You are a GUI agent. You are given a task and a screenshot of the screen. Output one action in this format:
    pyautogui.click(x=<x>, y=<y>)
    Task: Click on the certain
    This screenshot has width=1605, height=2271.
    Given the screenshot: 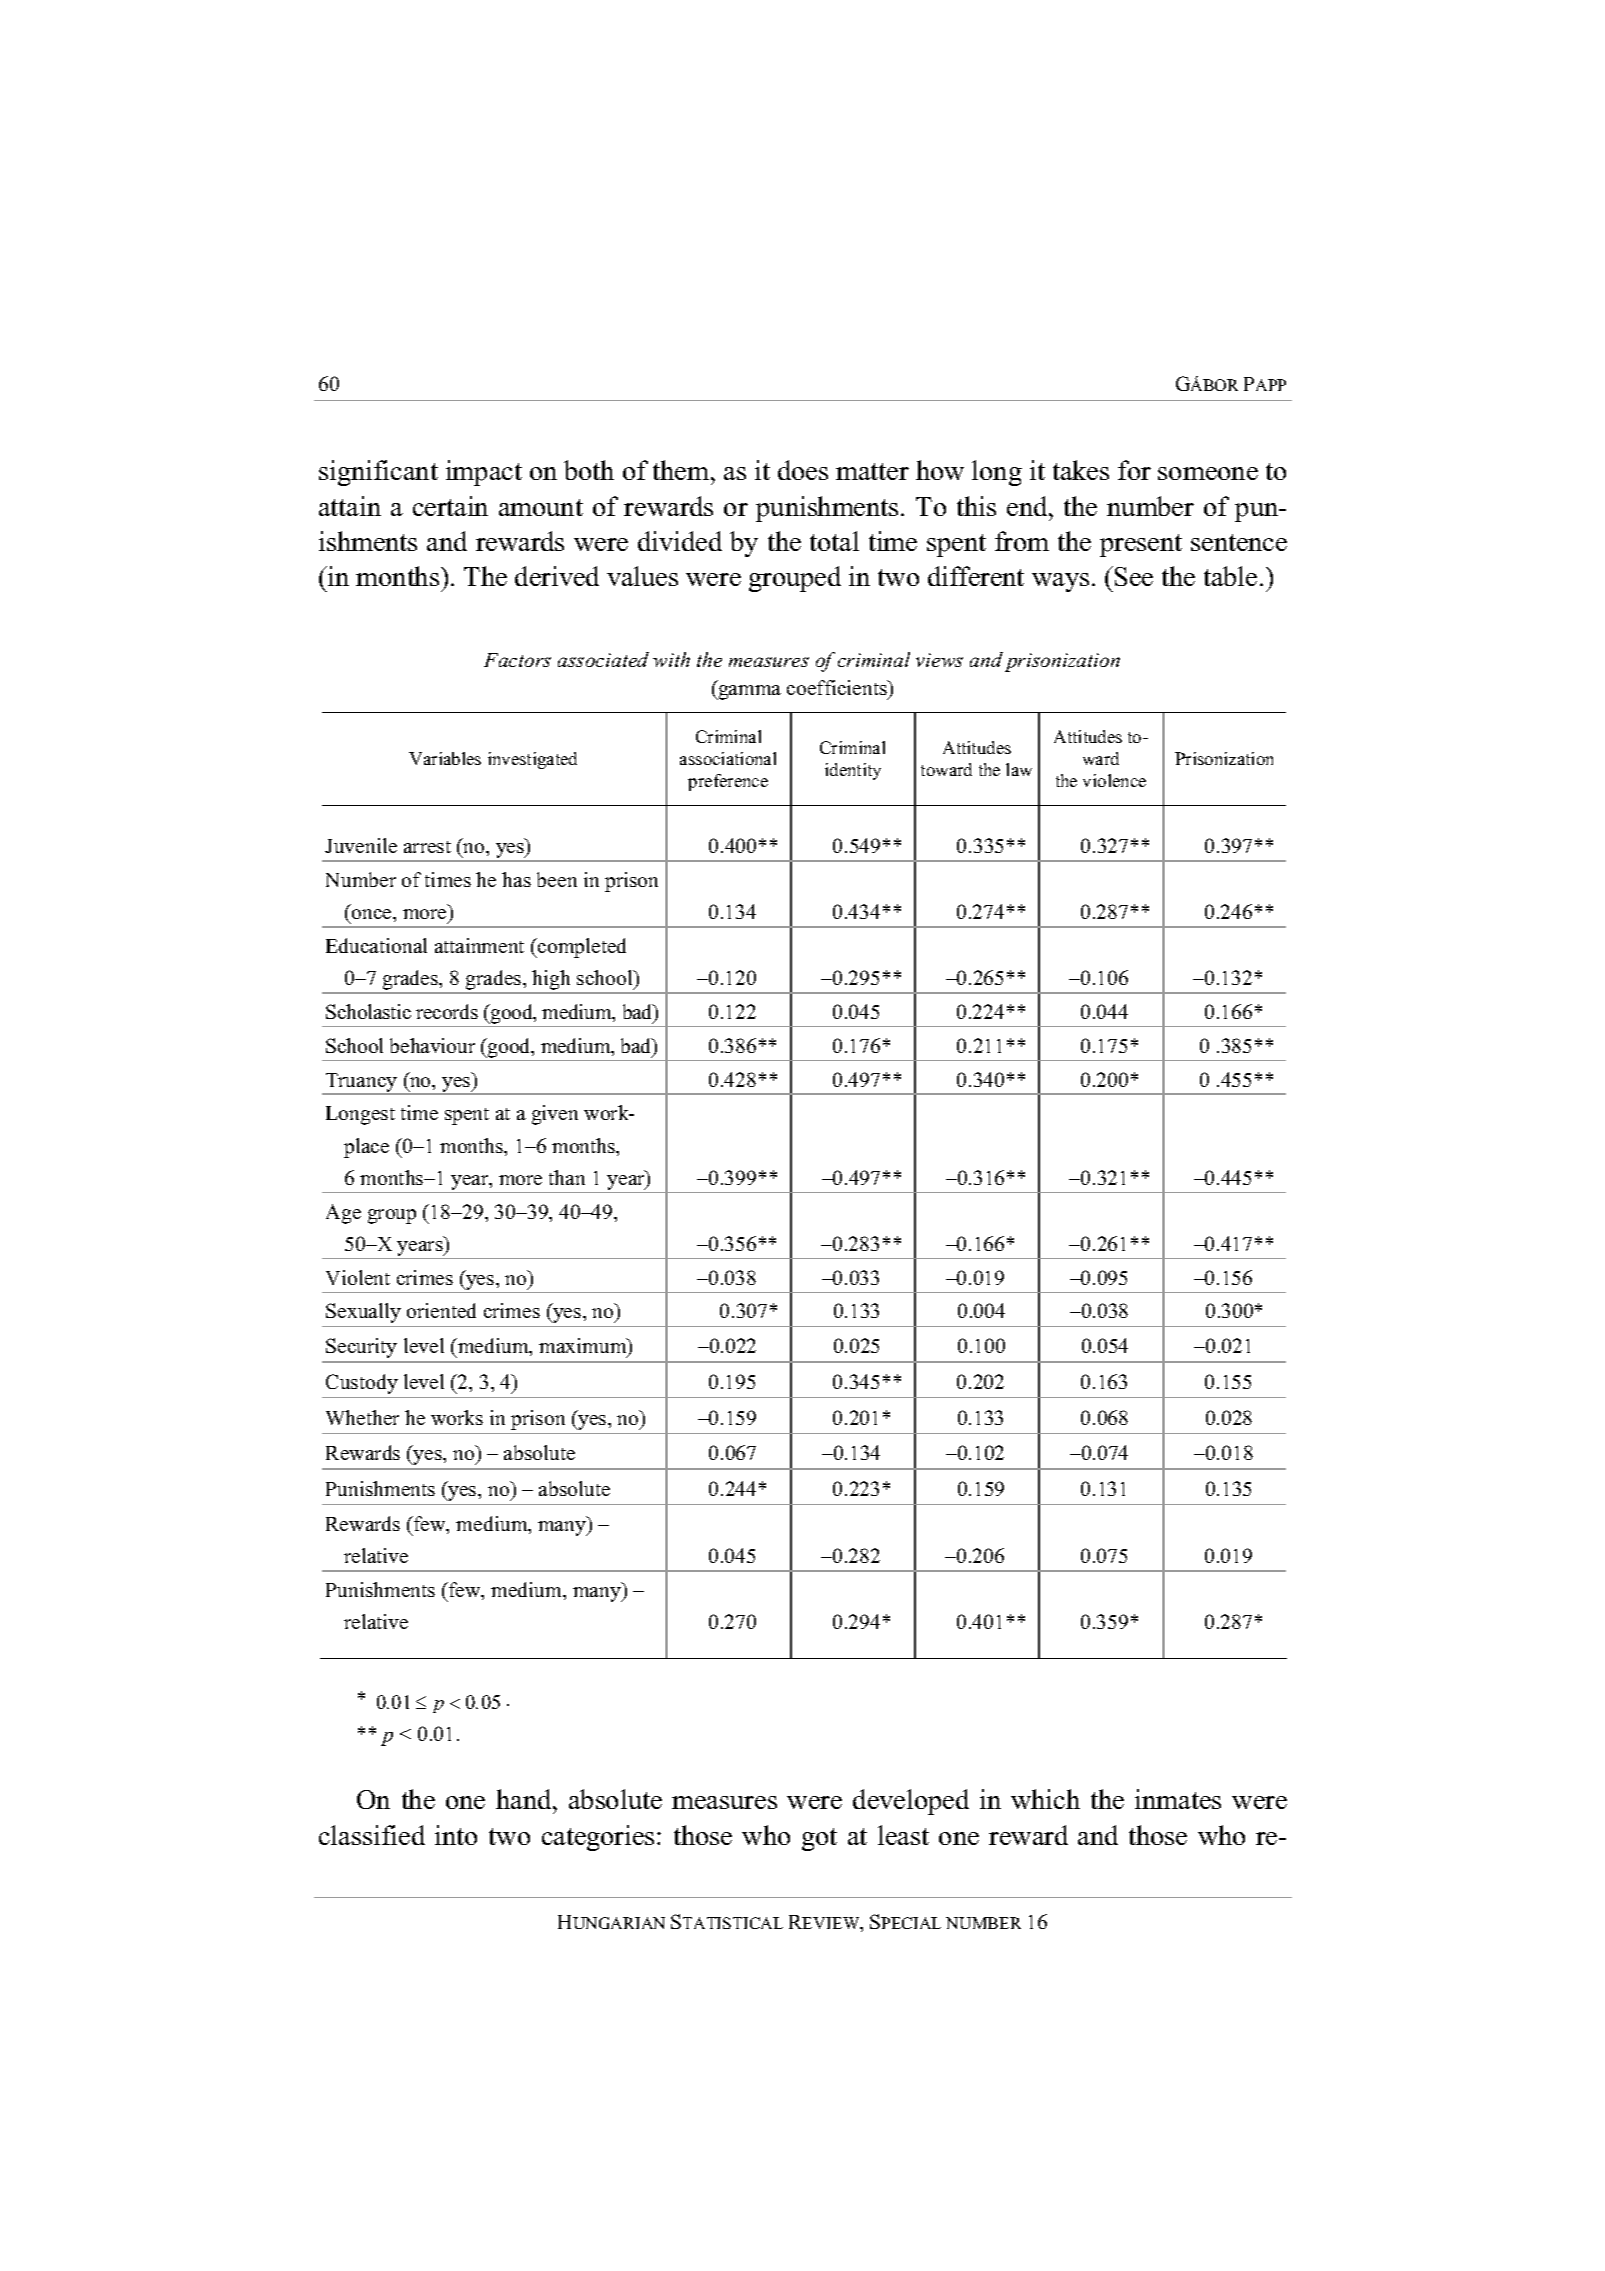 What is the action you would take?
    pyautogui.click(x=450, y=506)
